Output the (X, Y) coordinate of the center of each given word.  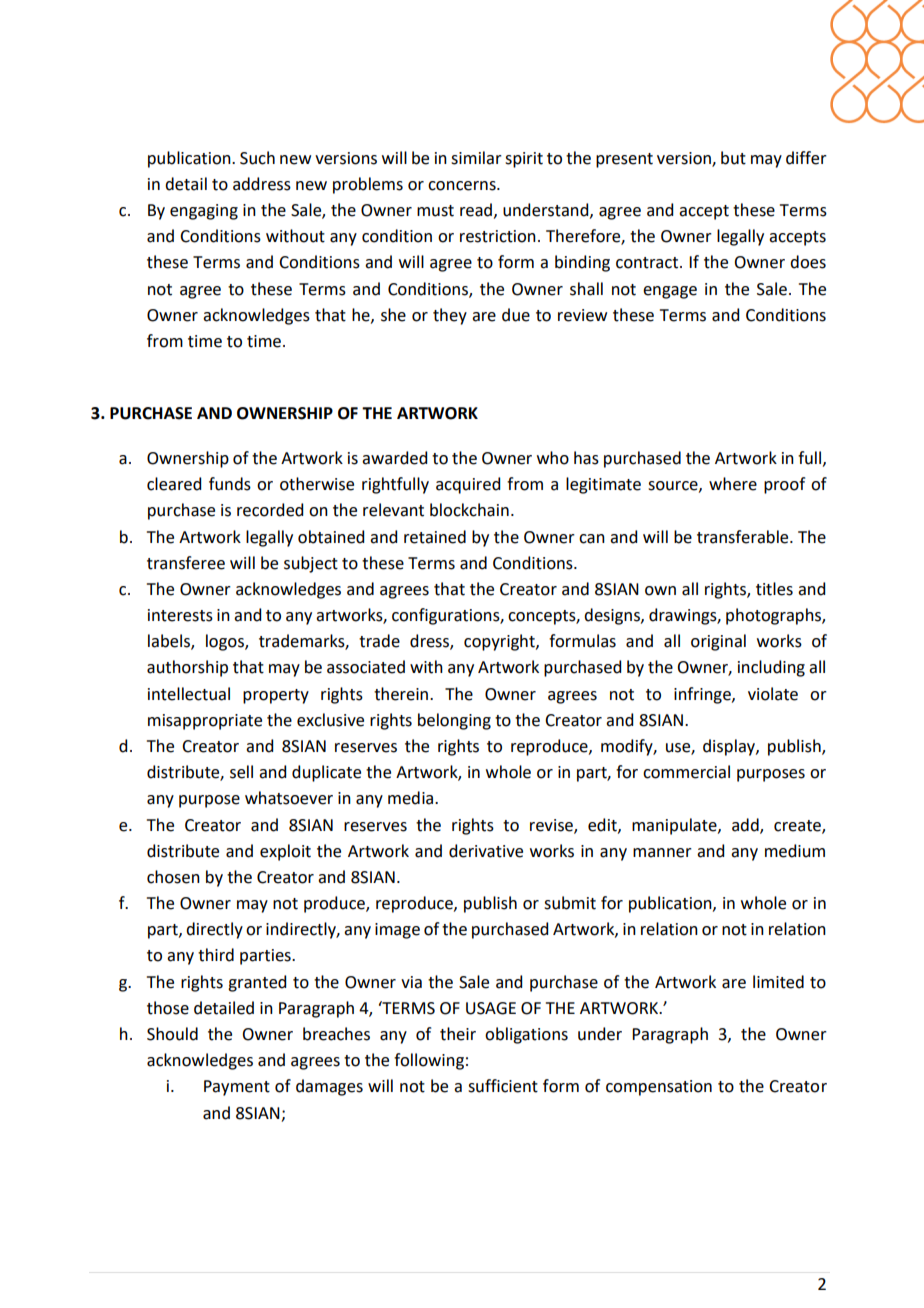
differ (806, 158)
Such (257, 158)
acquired (468, 485)
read (476, 210)
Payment (237, 1088)
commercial (686, 772)
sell (241, 772)
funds (230, 484)
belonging (454, 721)
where (733, 484)
